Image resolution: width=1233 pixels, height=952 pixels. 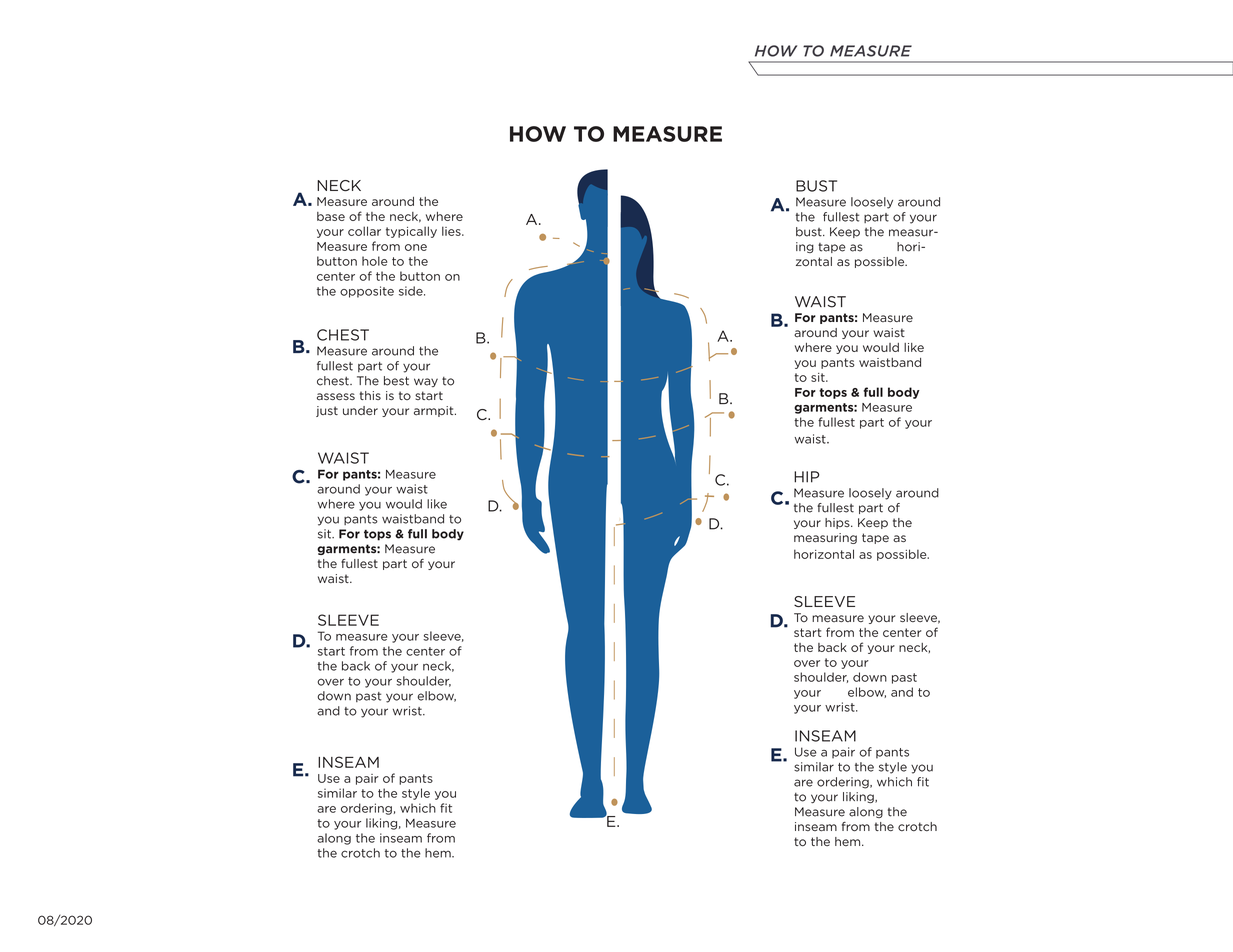 What do you see at coordinates (364, 231) in the image?
I see `collar` at bounding box center [364, 231].
